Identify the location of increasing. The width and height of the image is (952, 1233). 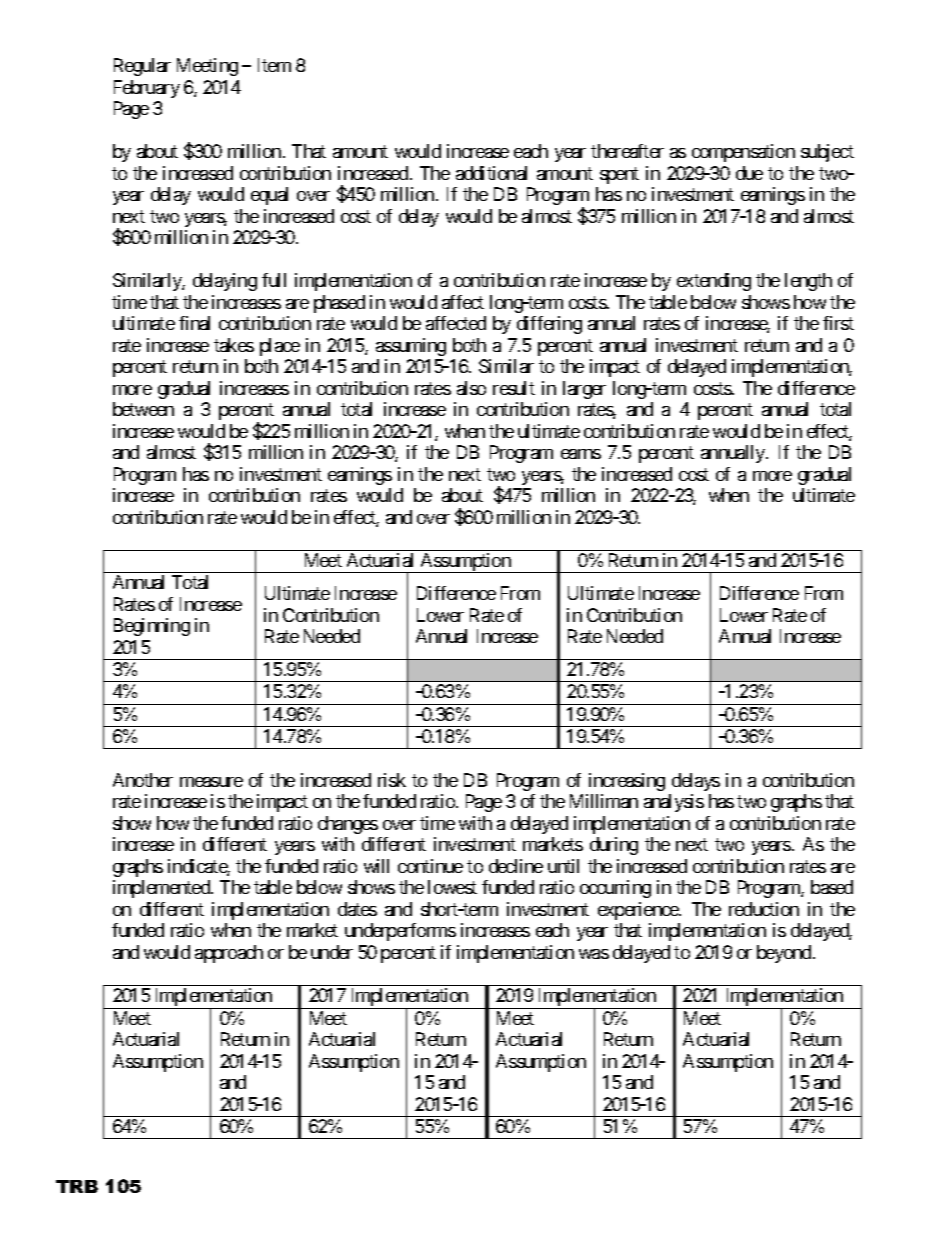
(627, 782).
